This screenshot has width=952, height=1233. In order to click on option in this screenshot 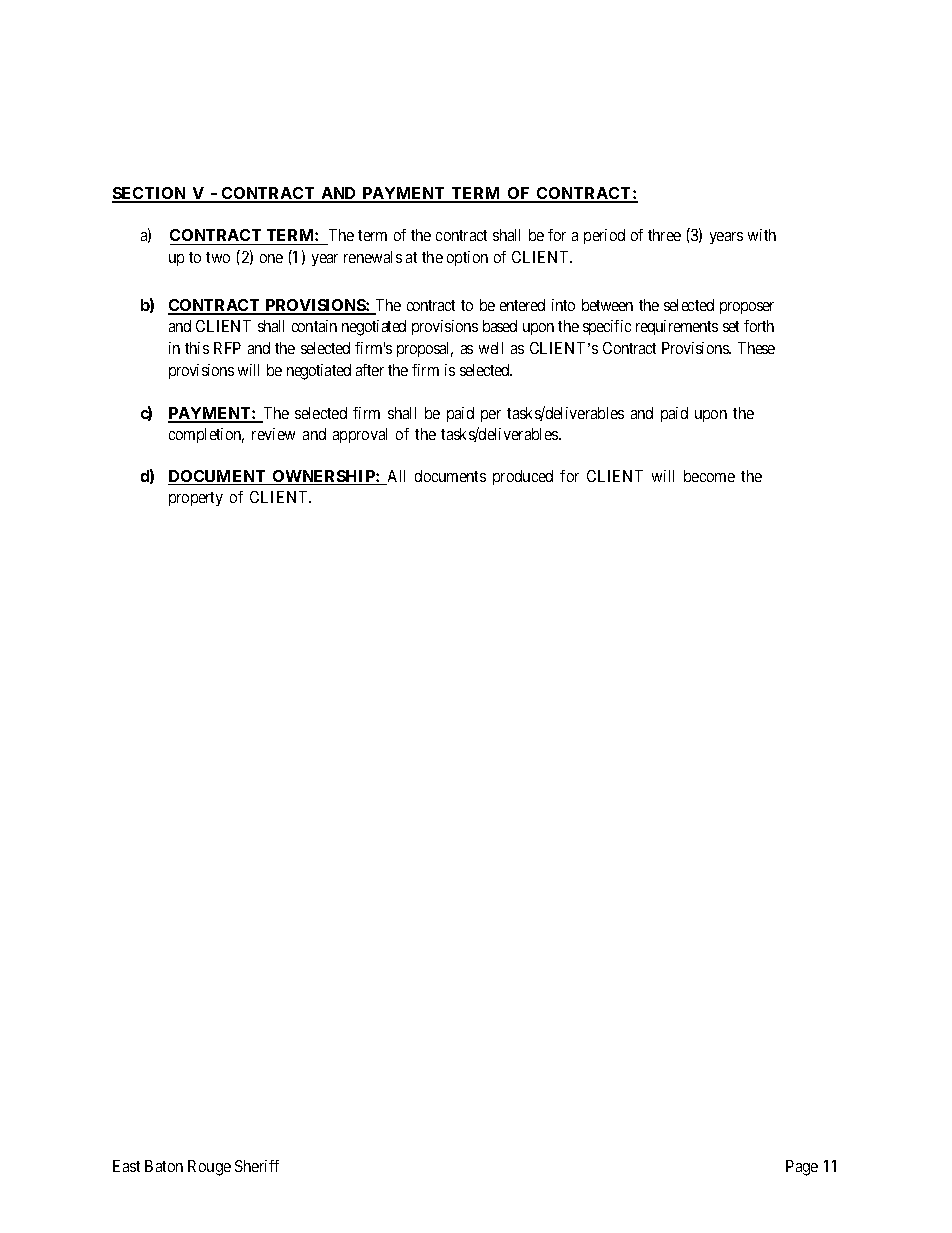, I will do `click(467, 258)`.
